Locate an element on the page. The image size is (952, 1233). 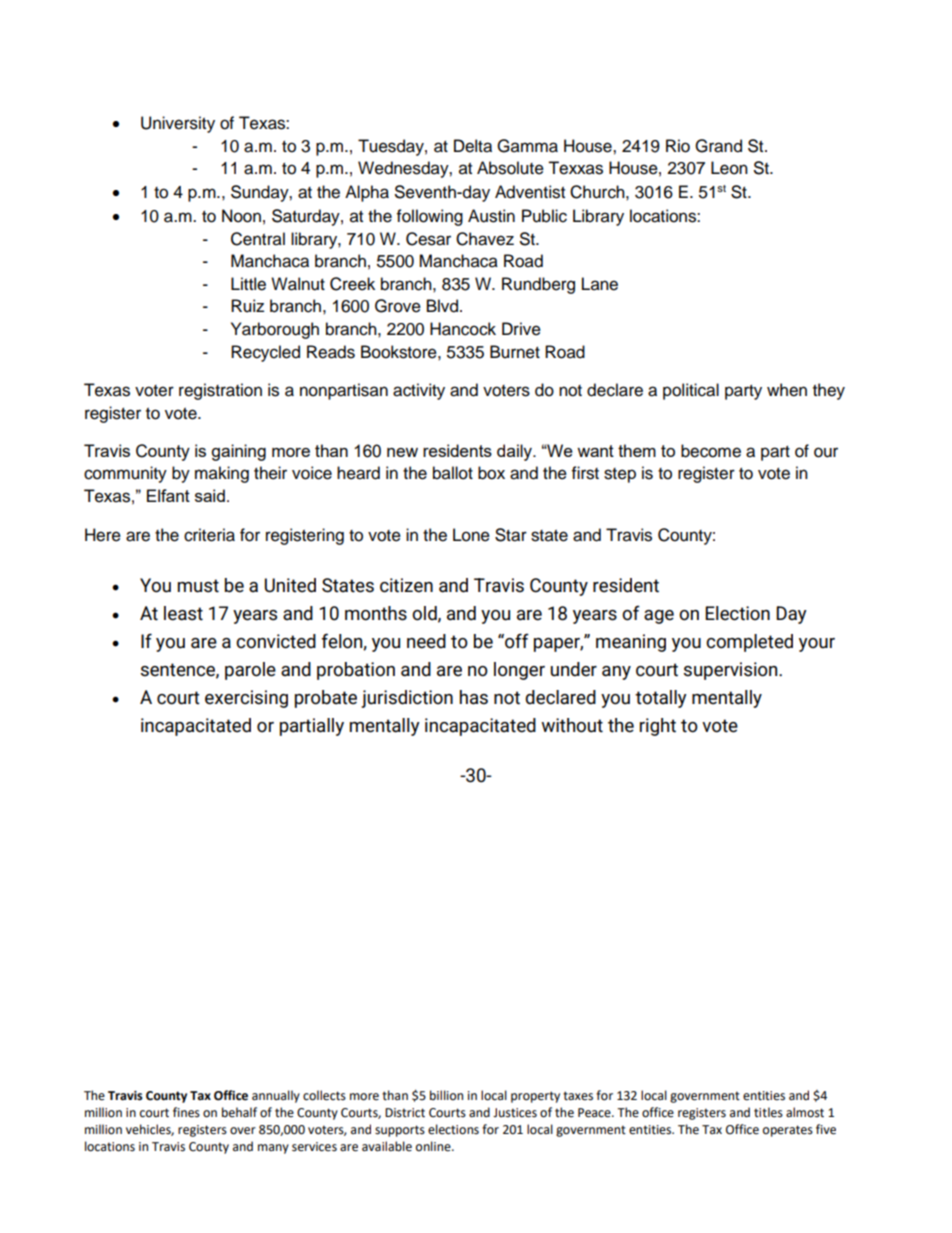
Leon is located at coordinates (729, 168).
